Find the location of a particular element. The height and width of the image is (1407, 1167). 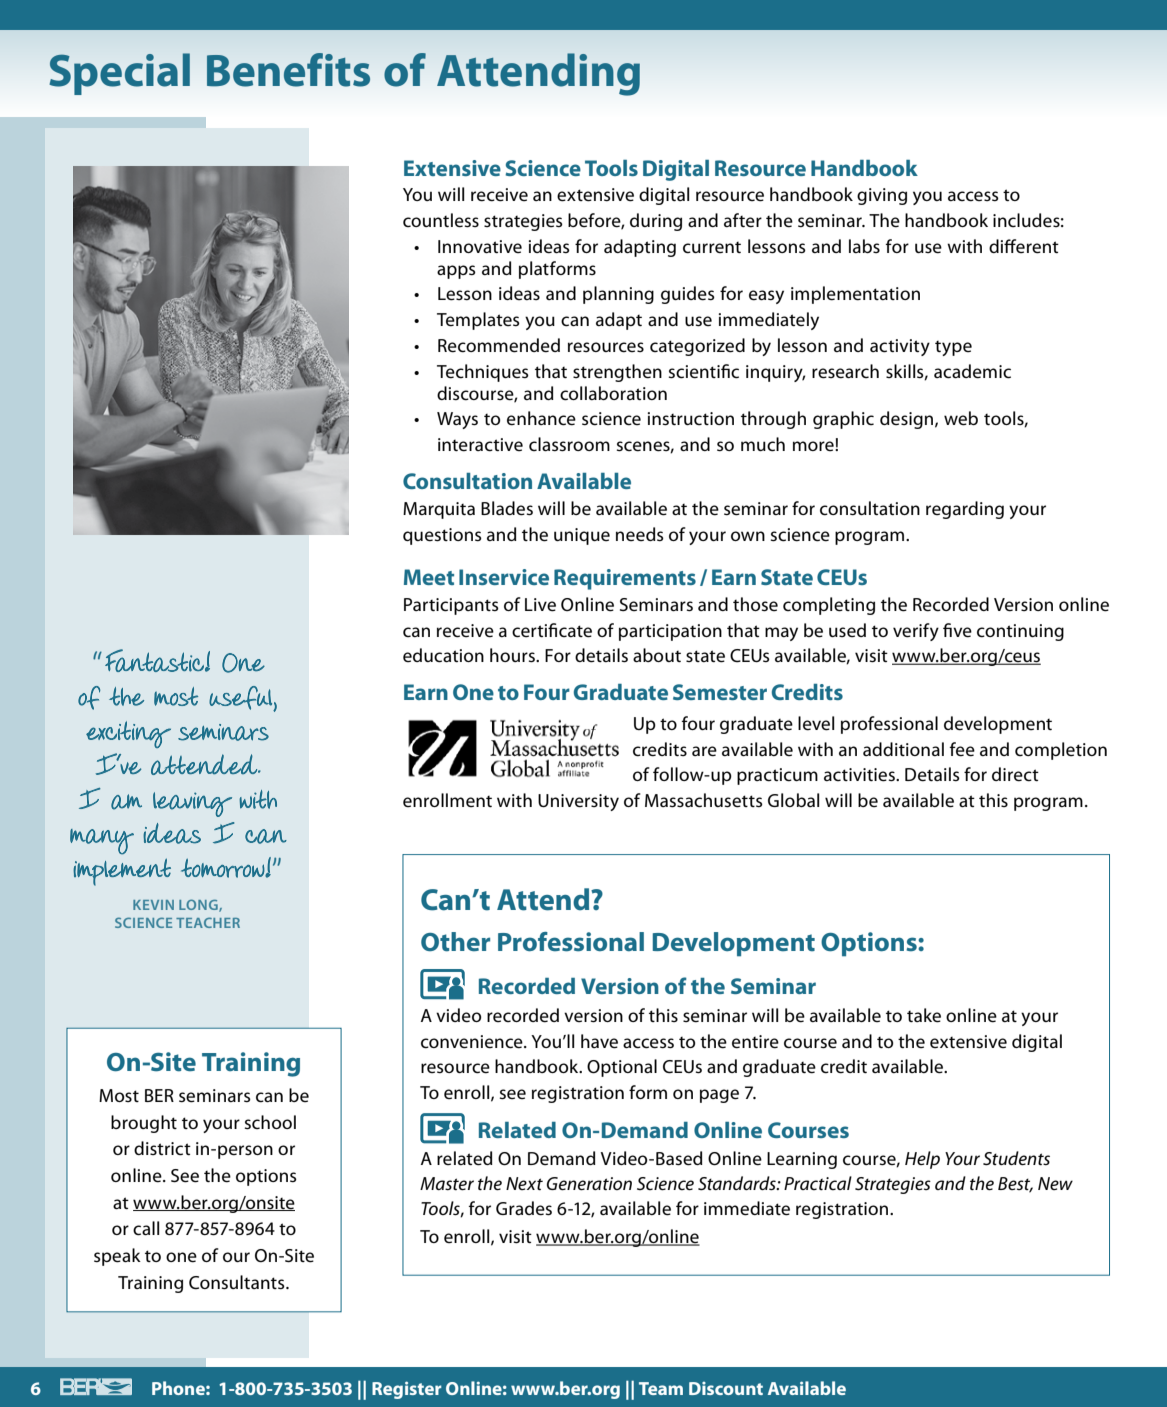

giving is located at coordinates (882, 196).
